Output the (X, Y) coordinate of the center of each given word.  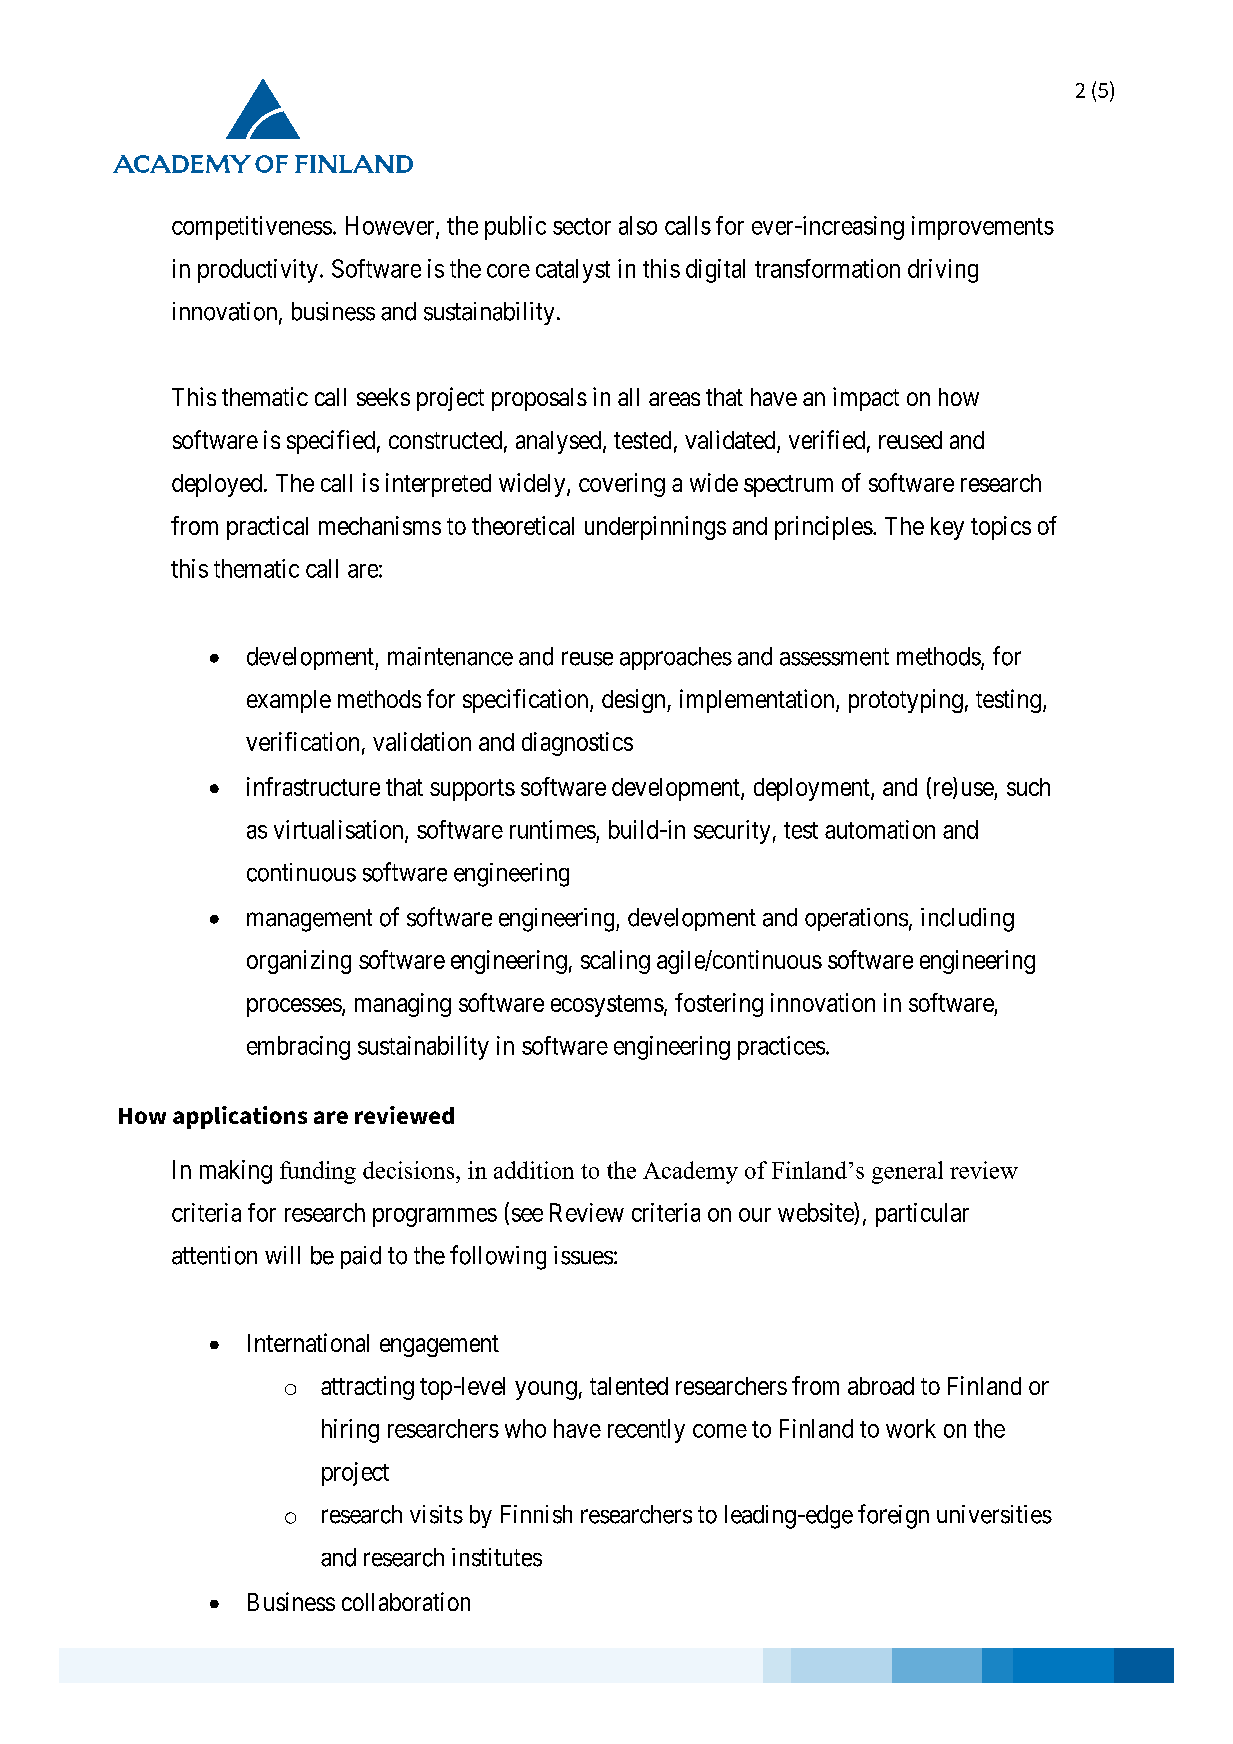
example (289, 701)
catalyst (573, 271)
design (635, 701)
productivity (258, 271)
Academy (690, 1172)
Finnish (536, 1514)
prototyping (906, 701)
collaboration (406, 1601)
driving (943, 271)
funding (318, 1172)
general (907, 1172)
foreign (893, 1516)
